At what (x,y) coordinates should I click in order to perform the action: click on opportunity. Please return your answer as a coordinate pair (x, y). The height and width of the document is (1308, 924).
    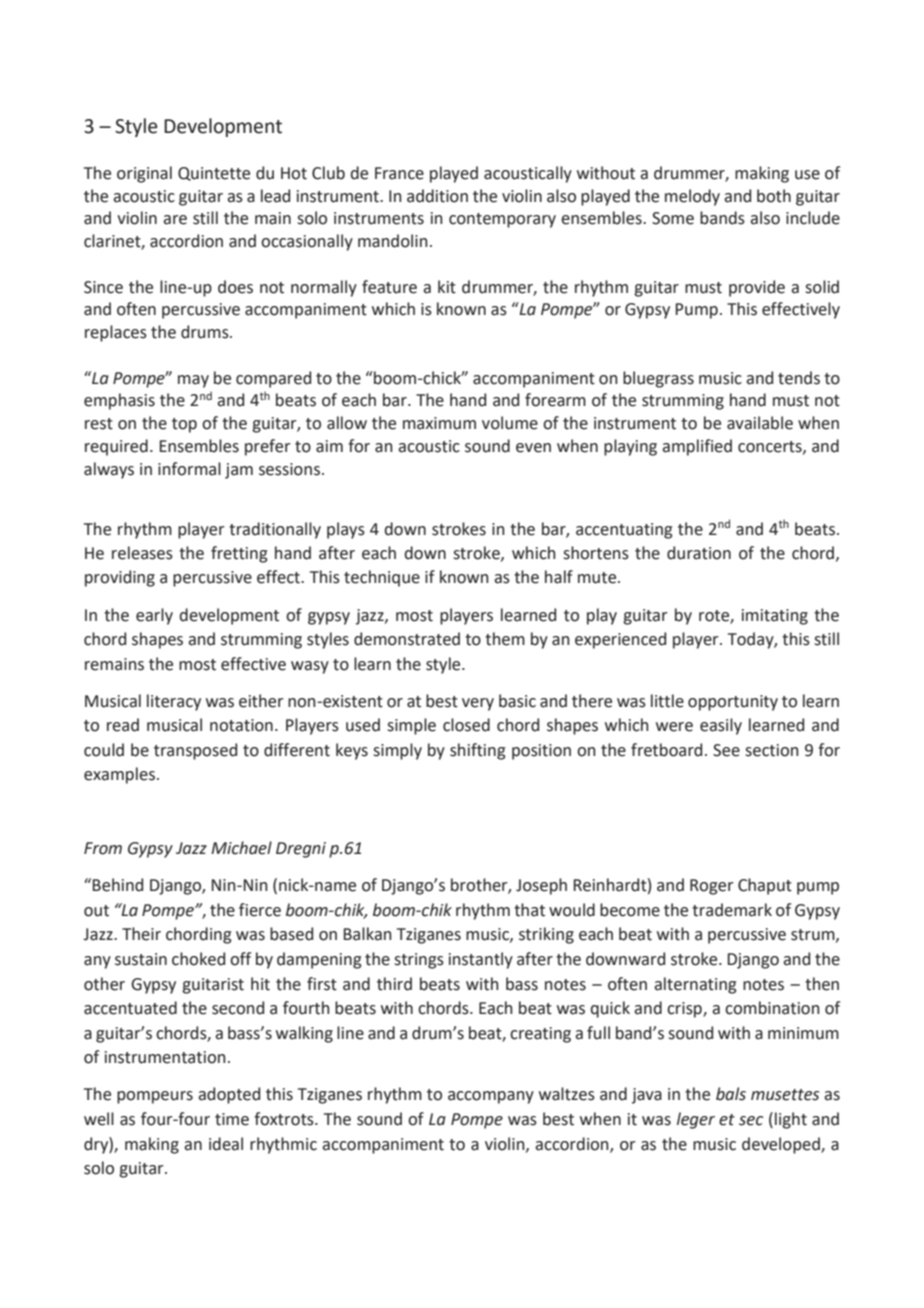
    Looking at the image, I should click on (733, 703).
